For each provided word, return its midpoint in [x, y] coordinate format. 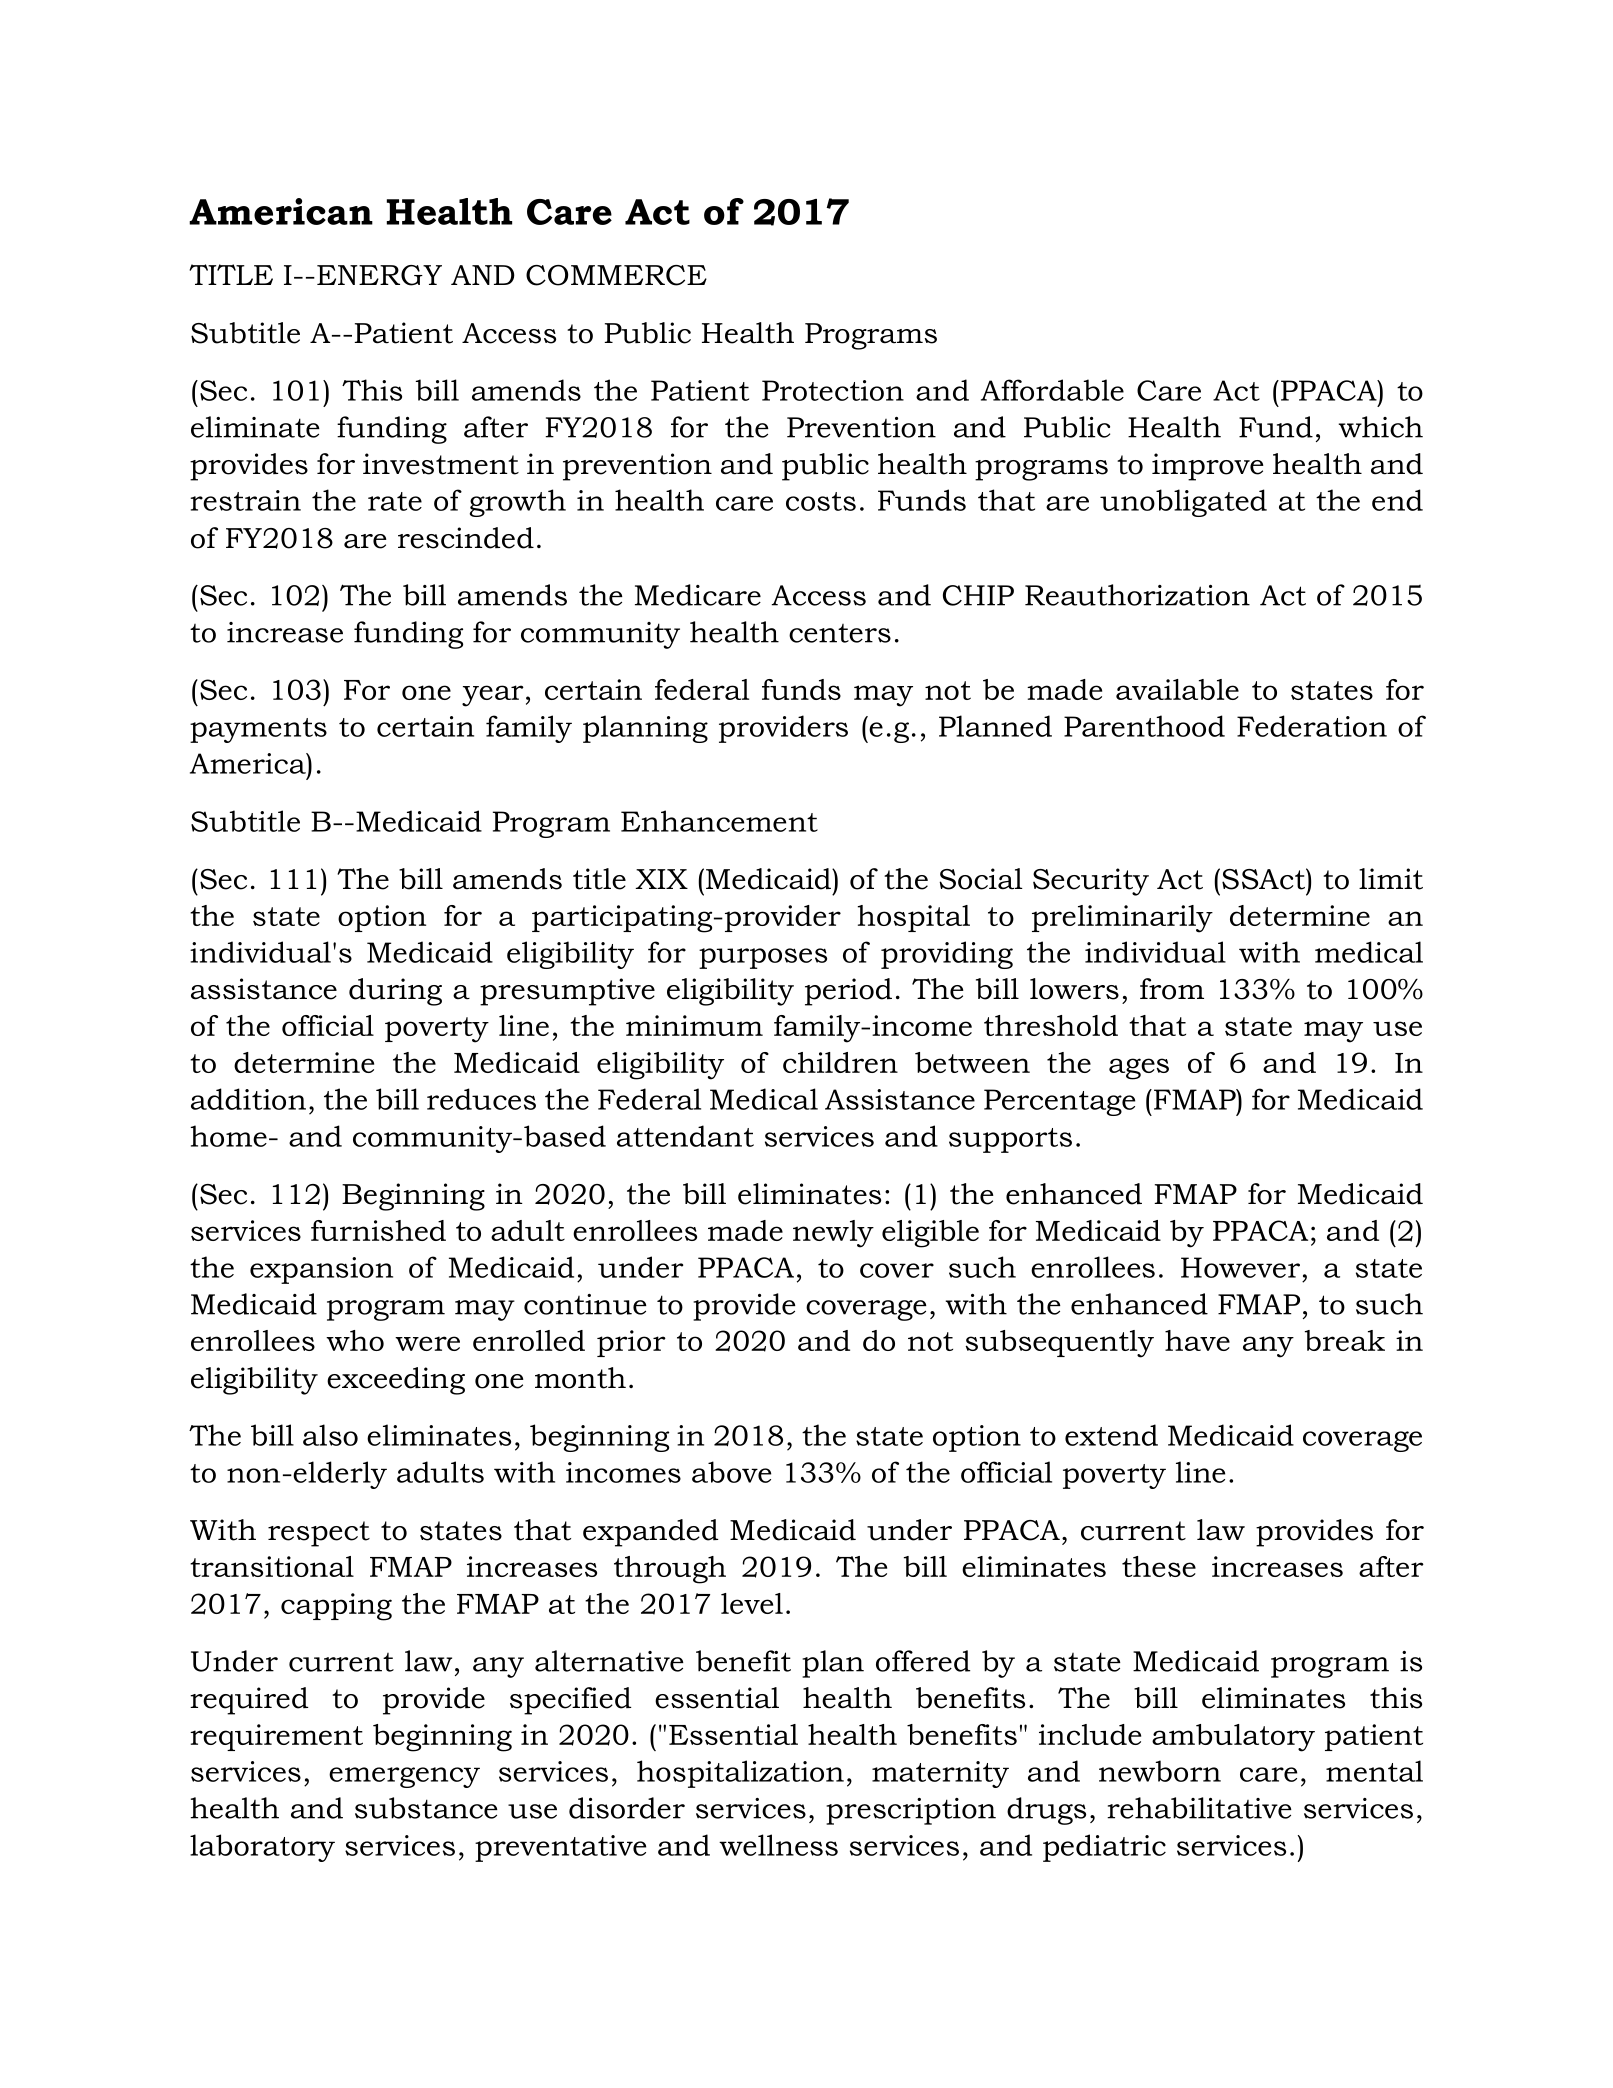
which [1381, 427]
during [395, 992]
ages [1139, 1069]
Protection [833, 390]
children [840, 1062]
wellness [778, 1845]
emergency [404, 1777]
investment [441, 464]
